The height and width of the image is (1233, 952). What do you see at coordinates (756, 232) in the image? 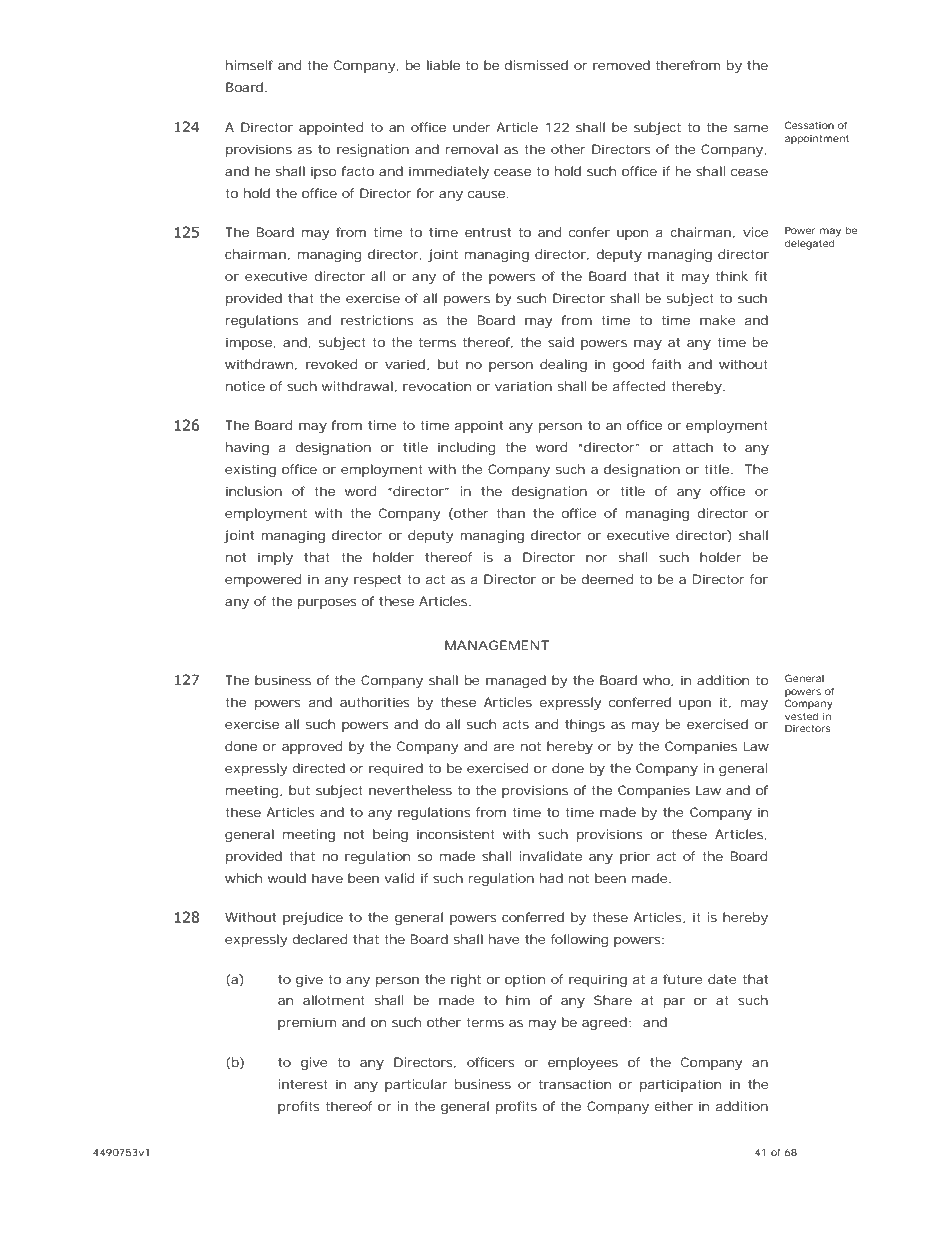
I see `vice` at bounding box center [756, 232].
